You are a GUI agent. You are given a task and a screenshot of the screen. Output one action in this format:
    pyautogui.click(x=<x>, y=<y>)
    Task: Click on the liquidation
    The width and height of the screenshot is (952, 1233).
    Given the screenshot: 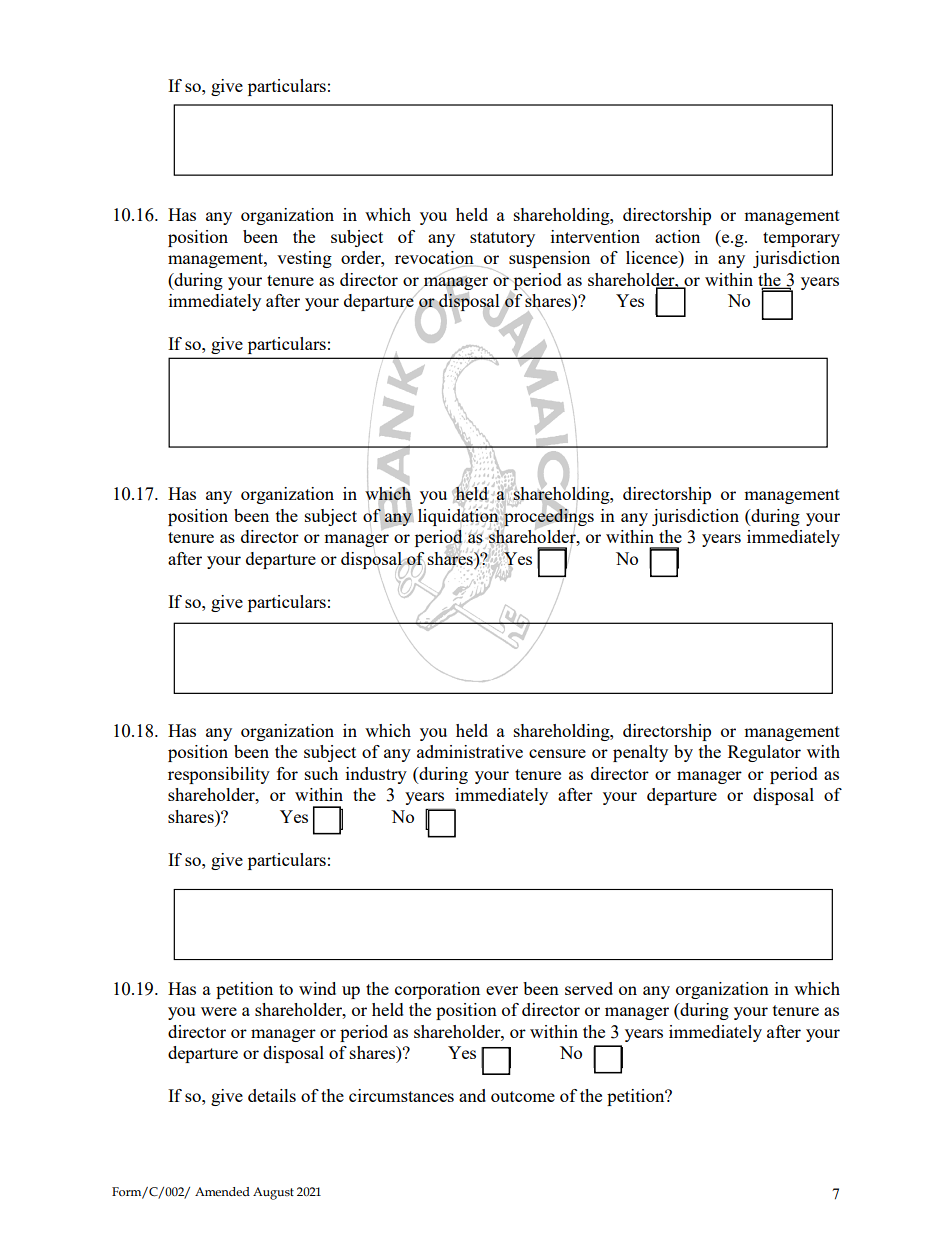 What is the action you would take?
    pyautogui.click(x=459, y=517)
